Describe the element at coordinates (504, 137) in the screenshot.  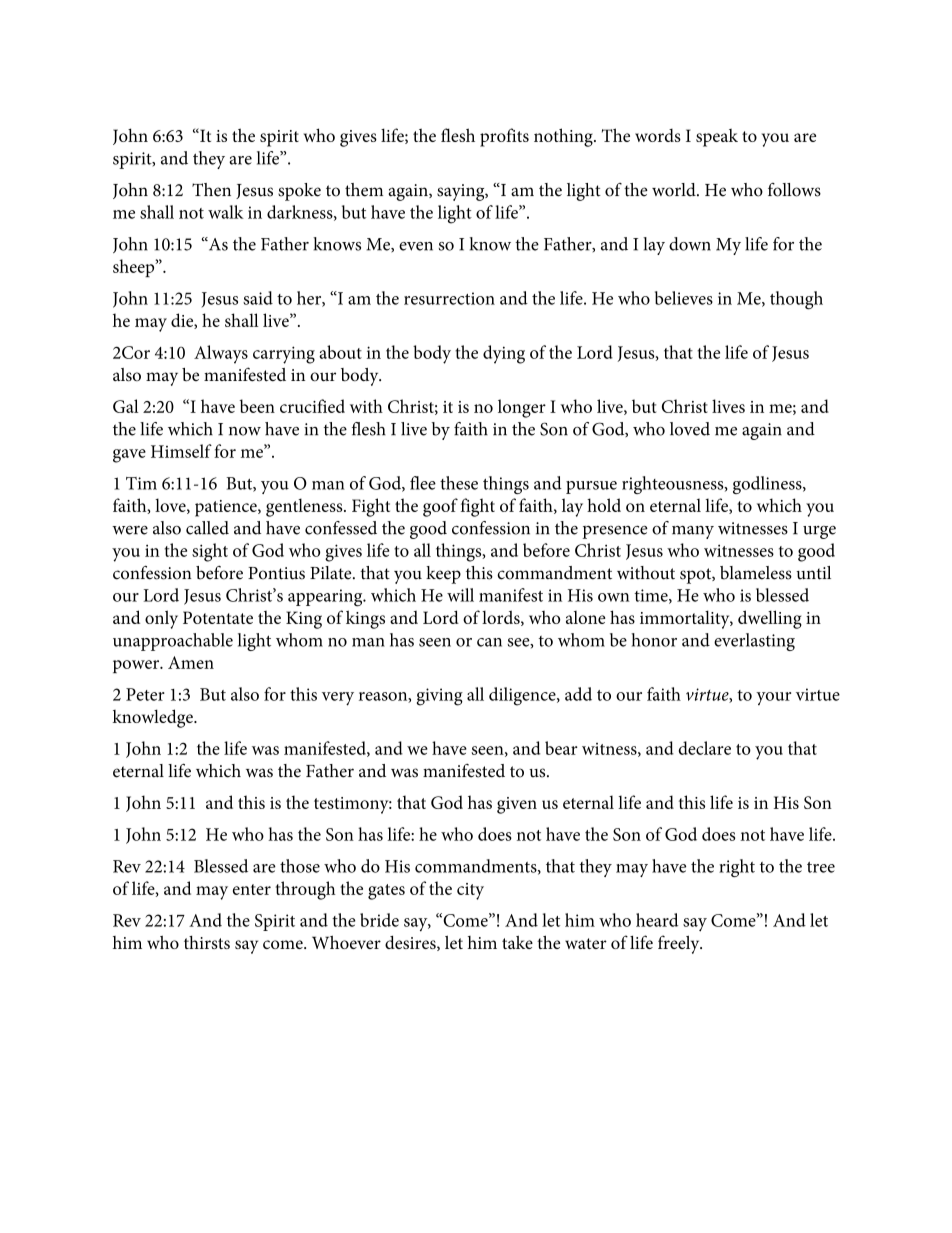
I see `profits` at that location.
